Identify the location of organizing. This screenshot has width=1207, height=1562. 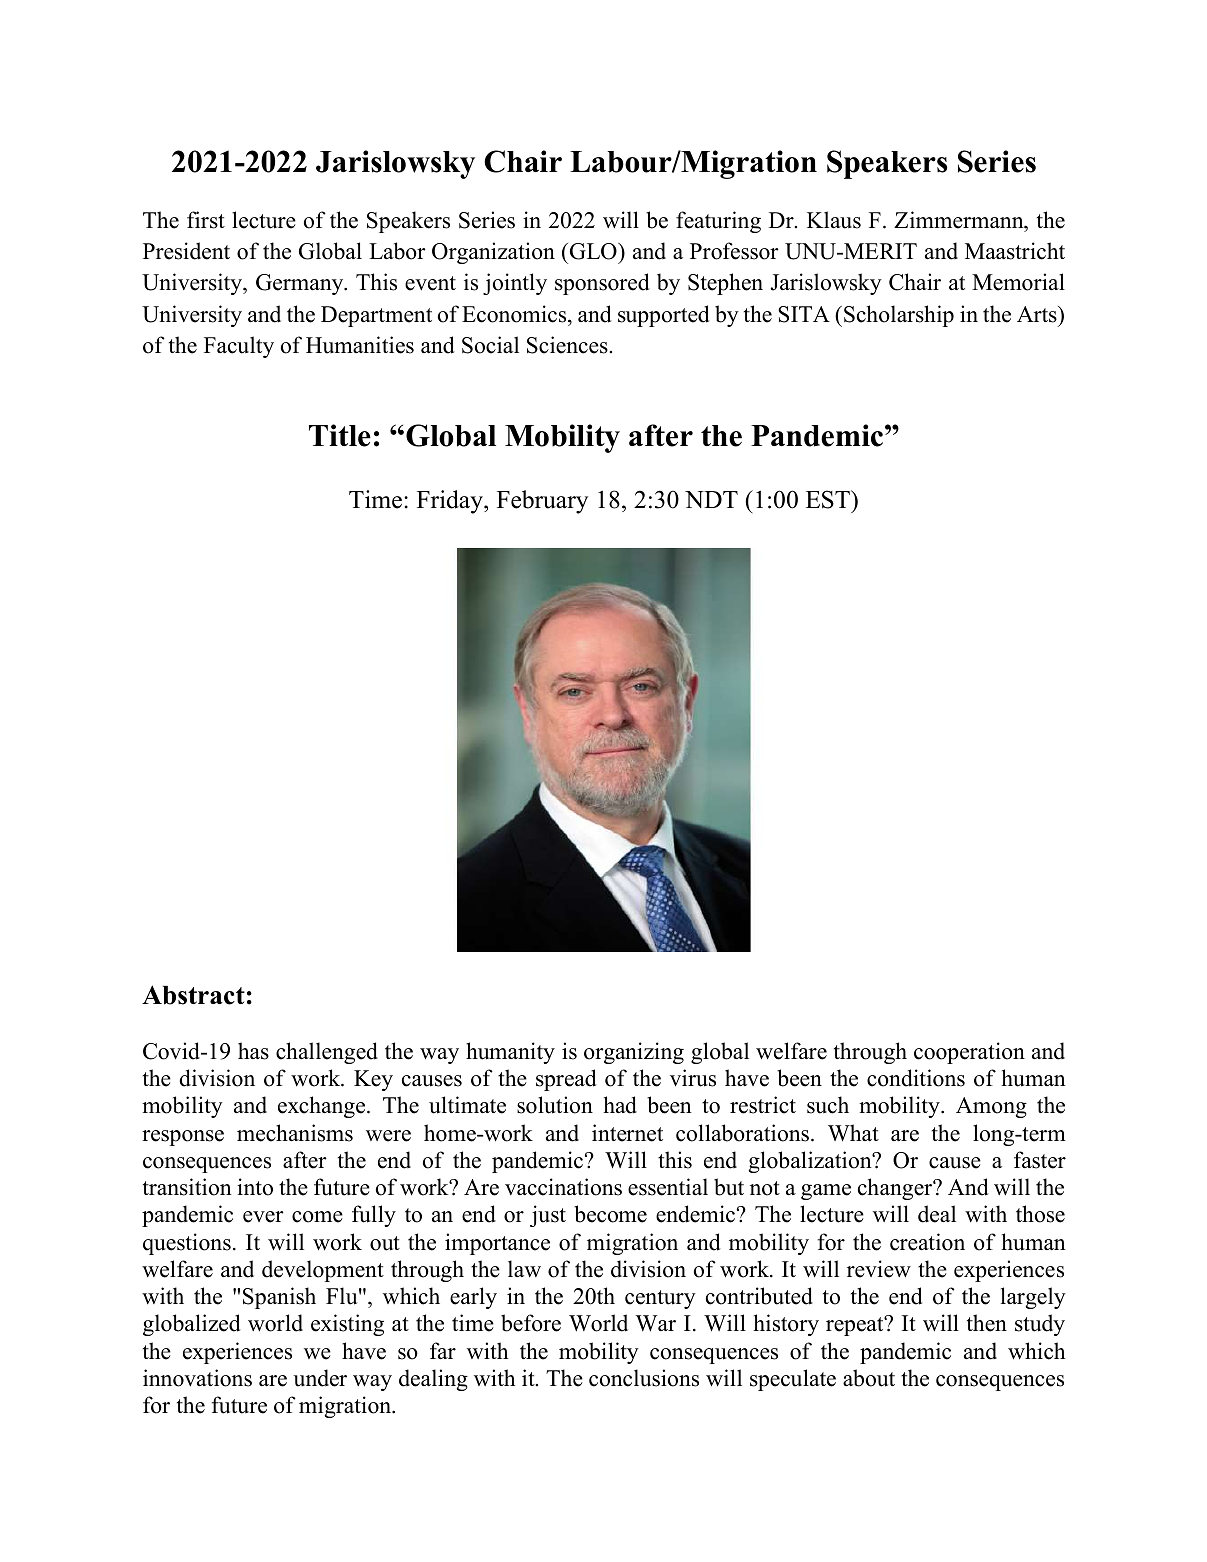
(634, 1053).
